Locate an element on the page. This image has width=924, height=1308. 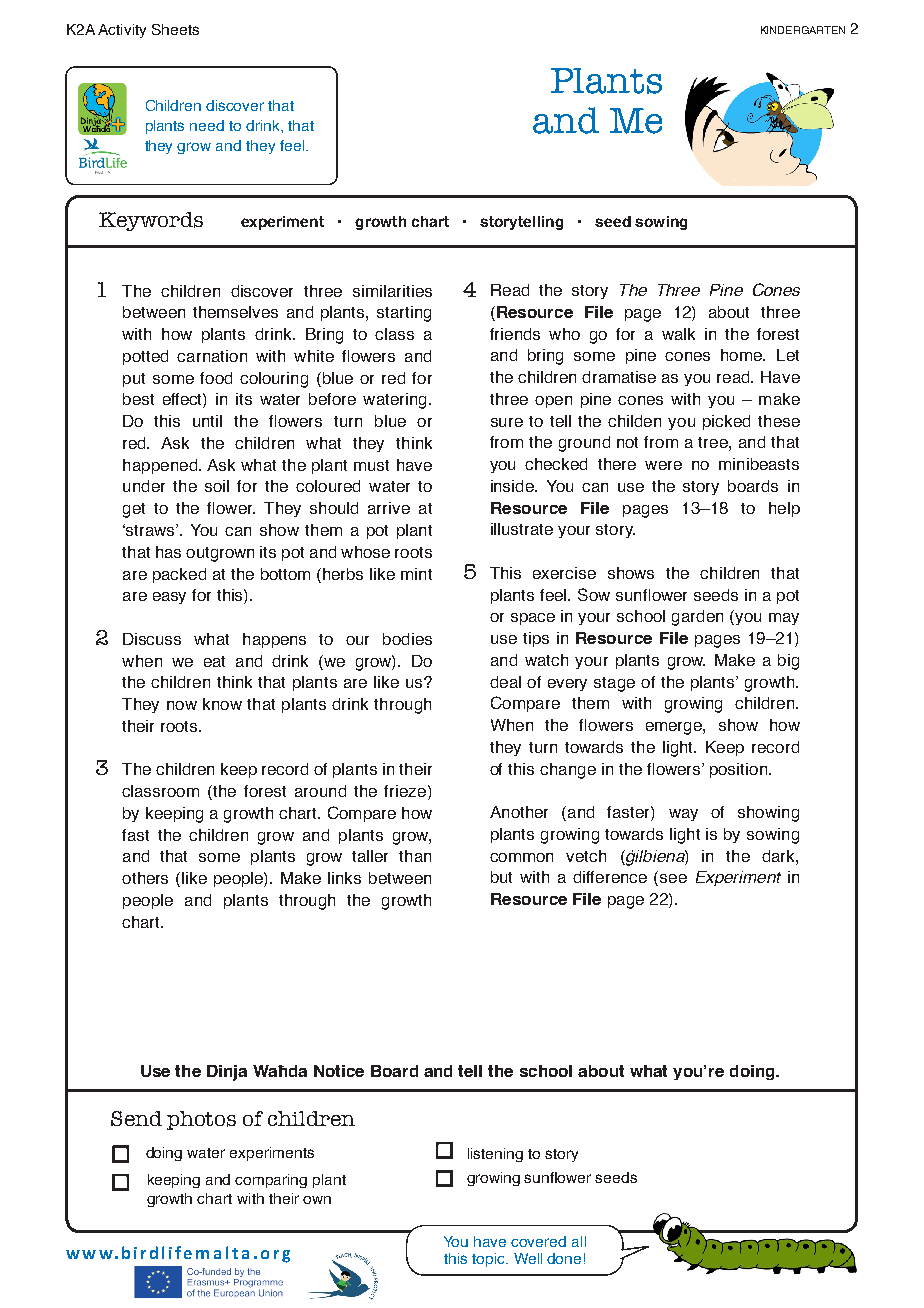
picked is located at coordinates (726, 422).
